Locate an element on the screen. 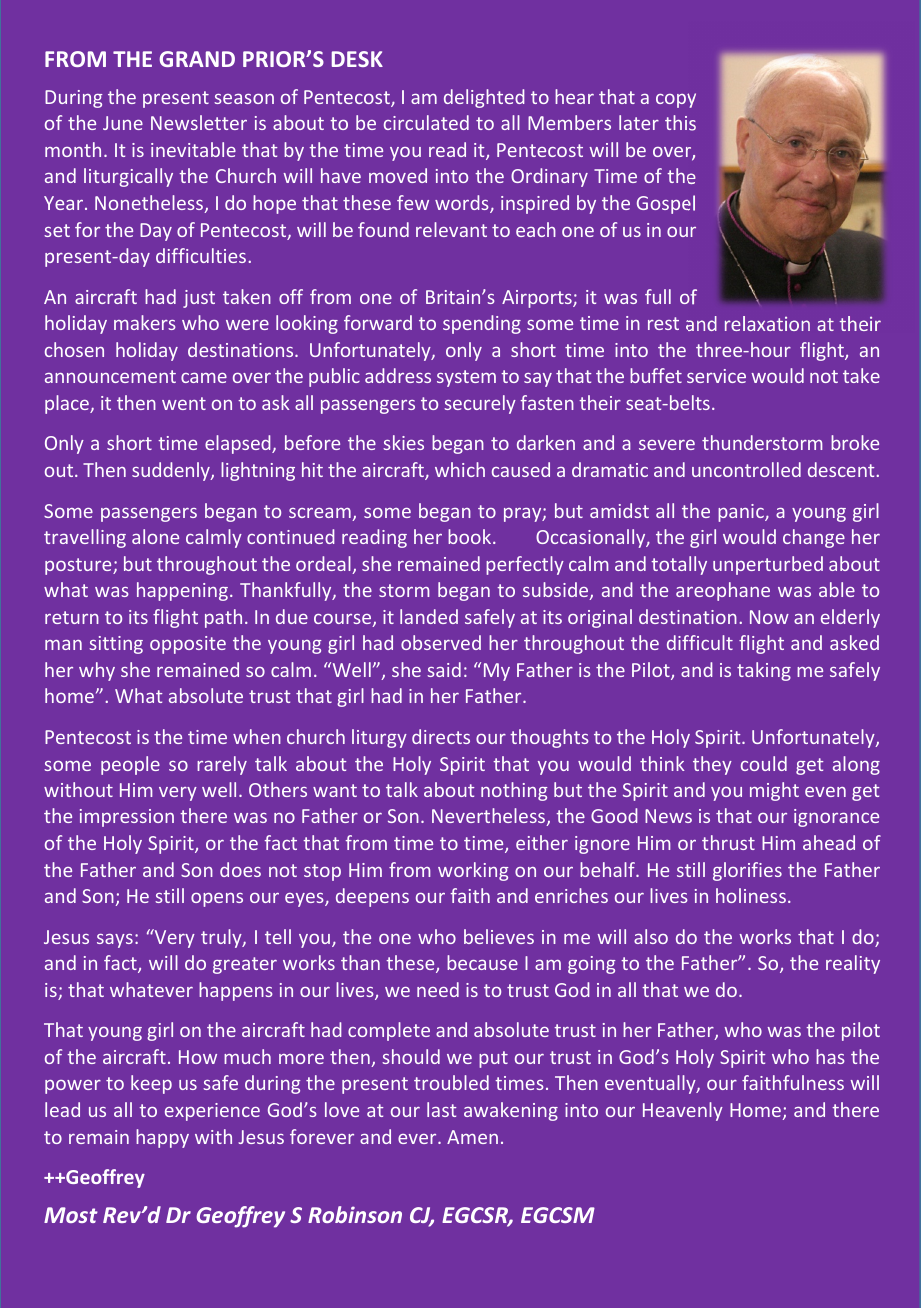  copy is located at coordinates (676, 100).
